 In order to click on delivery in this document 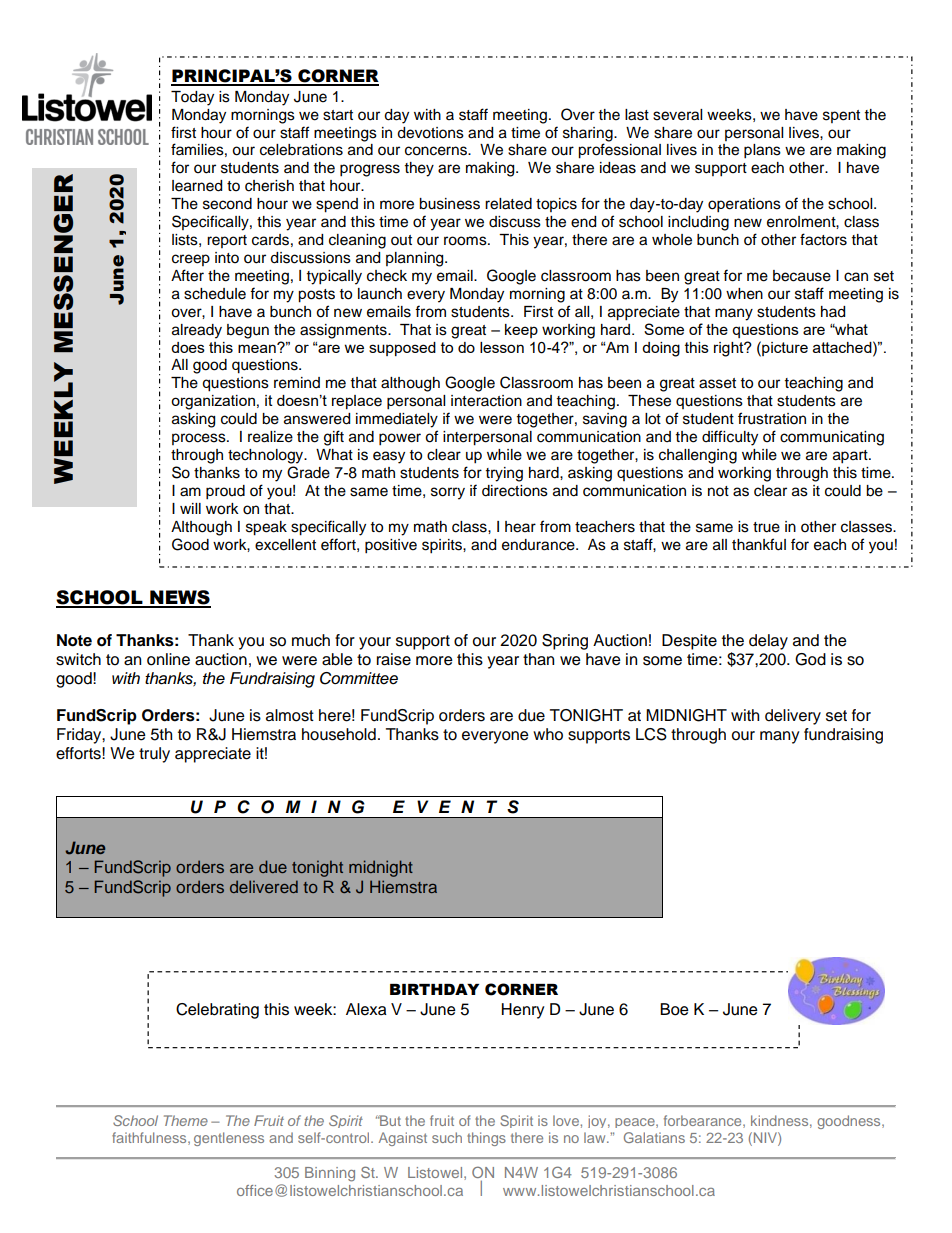, I will do `click(793, 717)`.
